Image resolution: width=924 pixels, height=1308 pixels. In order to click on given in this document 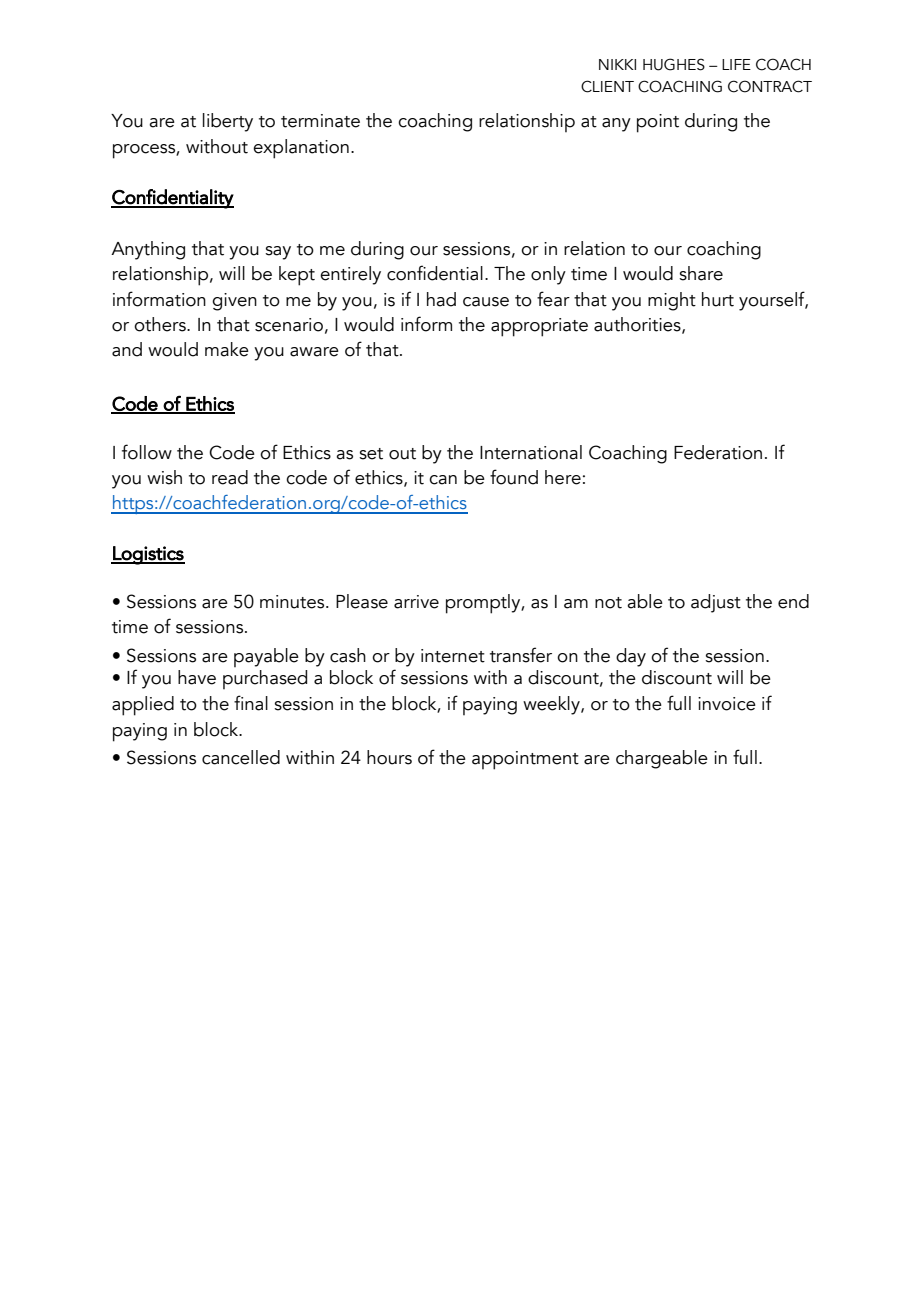, I will do `click(234, 302)`.
